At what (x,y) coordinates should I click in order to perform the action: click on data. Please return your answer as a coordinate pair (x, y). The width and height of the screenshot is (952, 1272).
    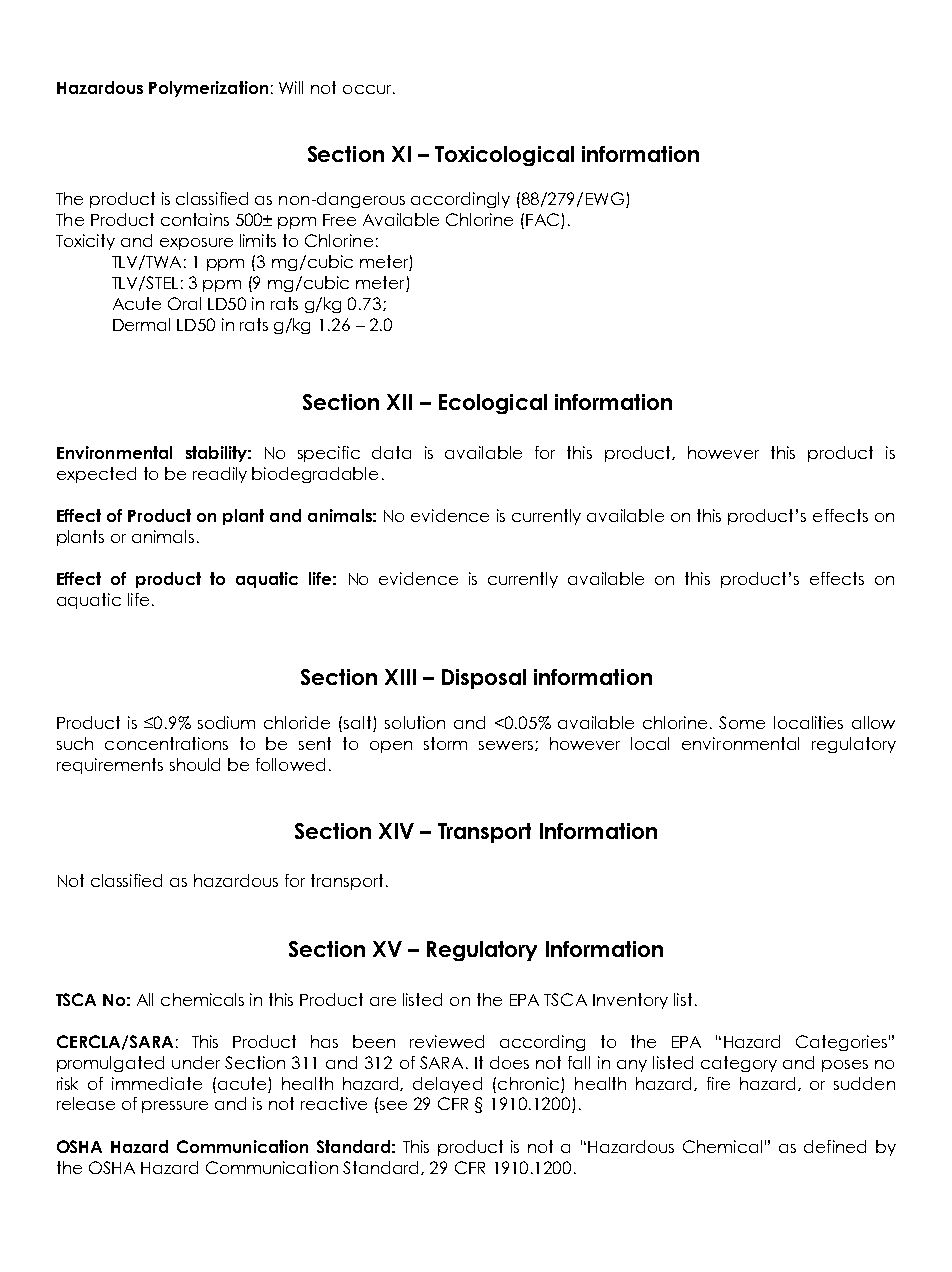
    Looking at the image, I should click on (391, 452).
